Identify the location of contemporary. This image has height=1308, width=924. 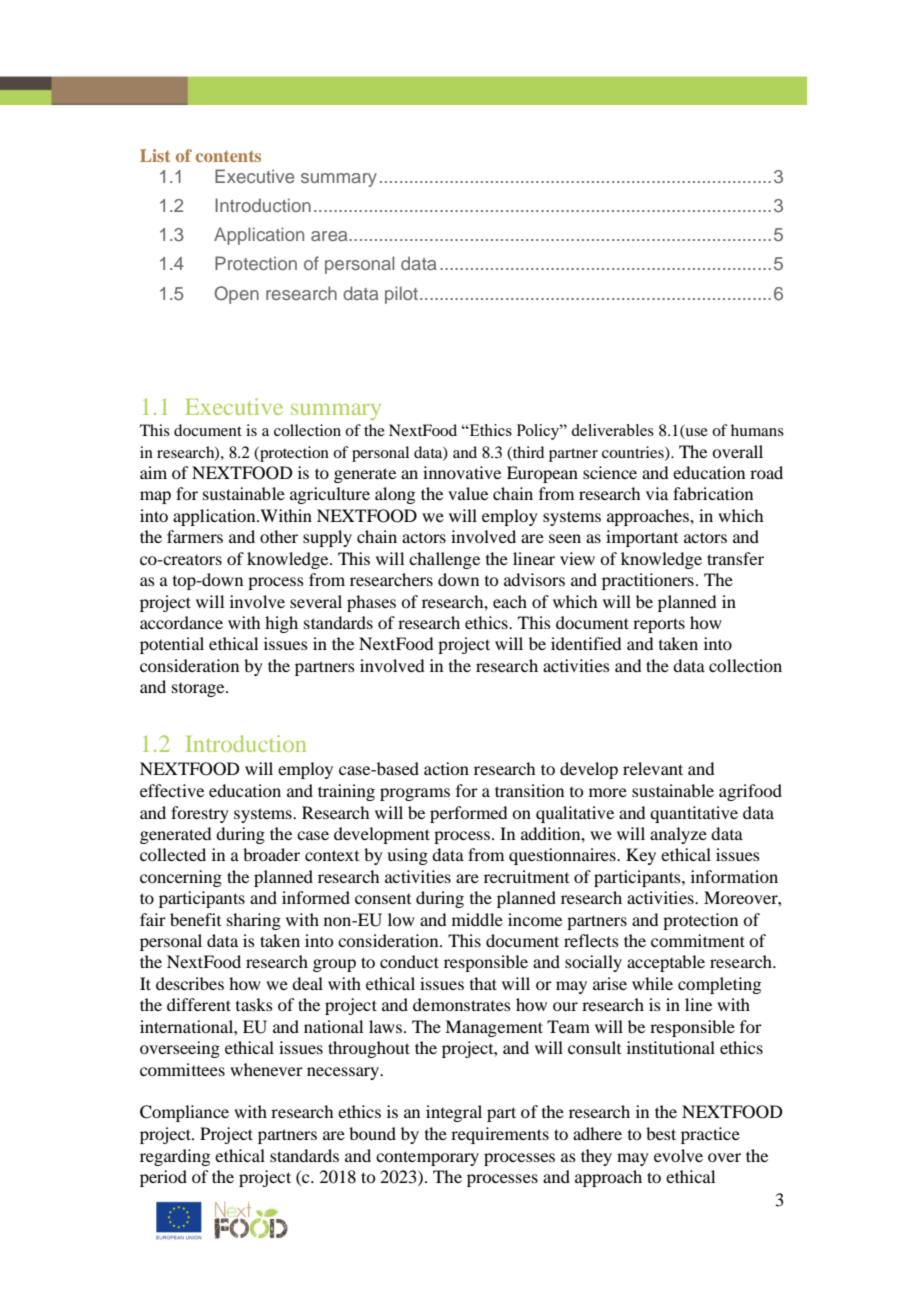
(427, 1158).
